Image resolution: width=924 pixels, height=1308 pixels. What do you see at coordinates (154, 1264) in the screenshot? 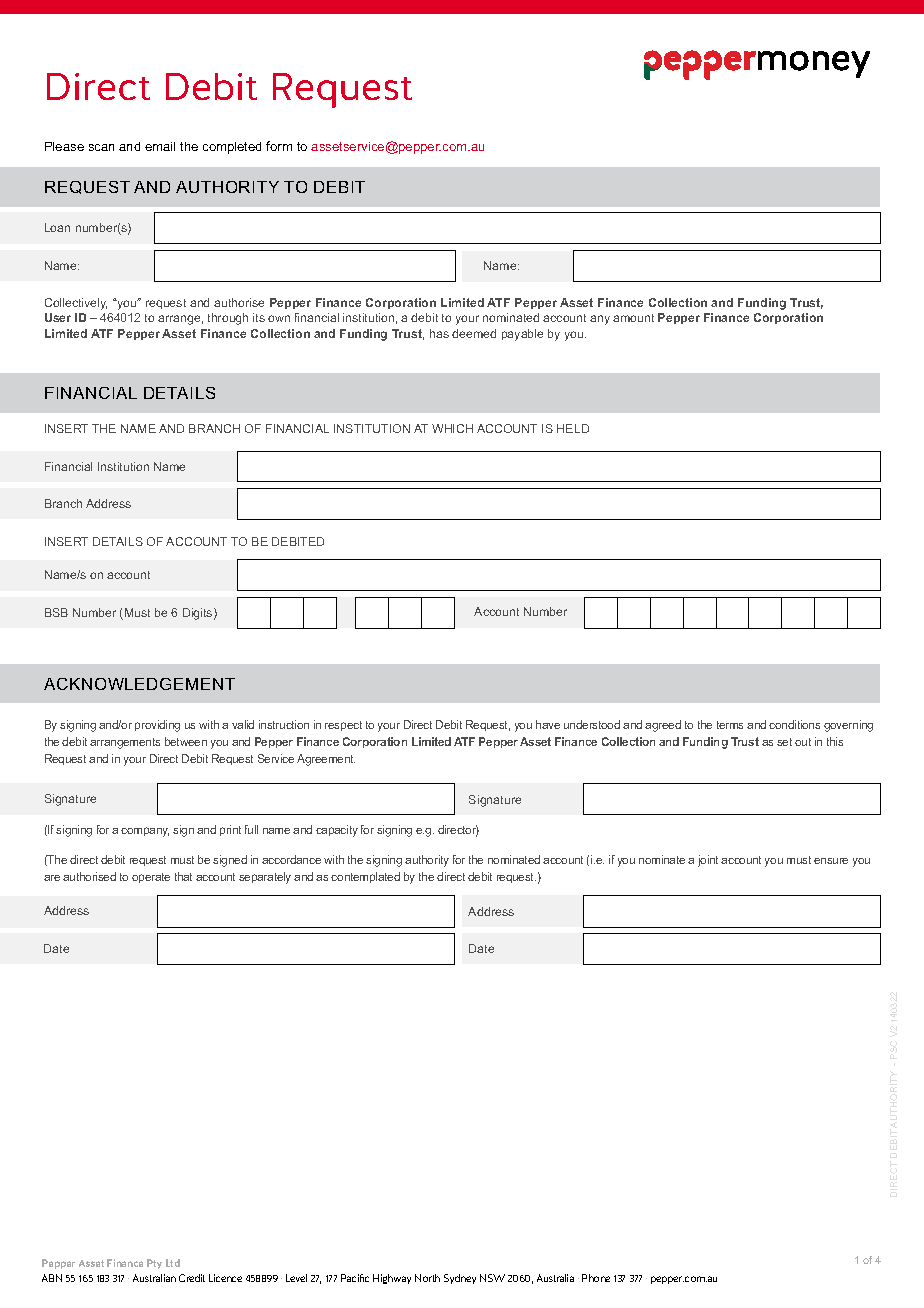
I see `Pty` at bounding box center [154, 1264].
